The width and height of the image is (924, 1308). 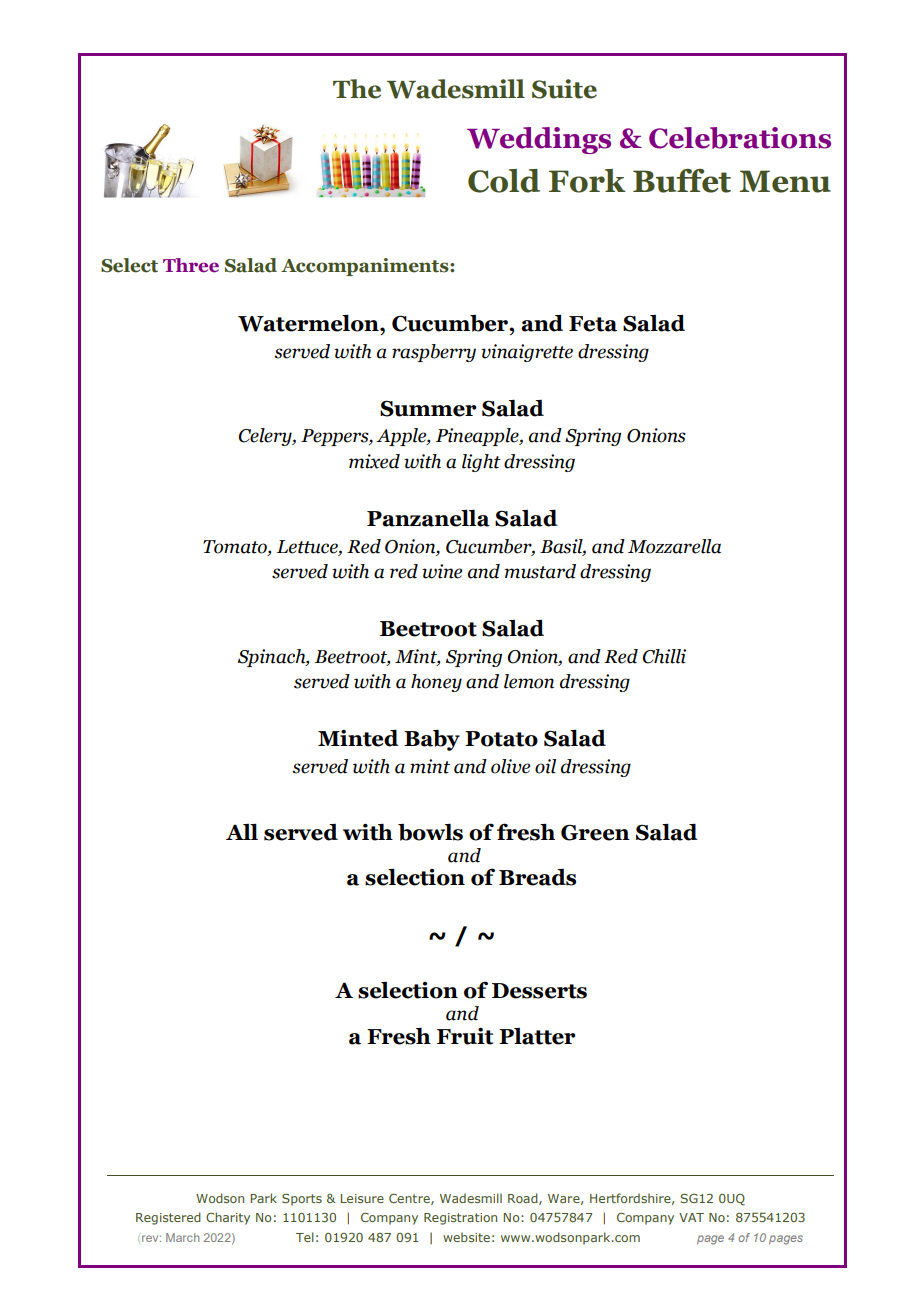 I want to click on VAT, so click(x=691, y=1217).
